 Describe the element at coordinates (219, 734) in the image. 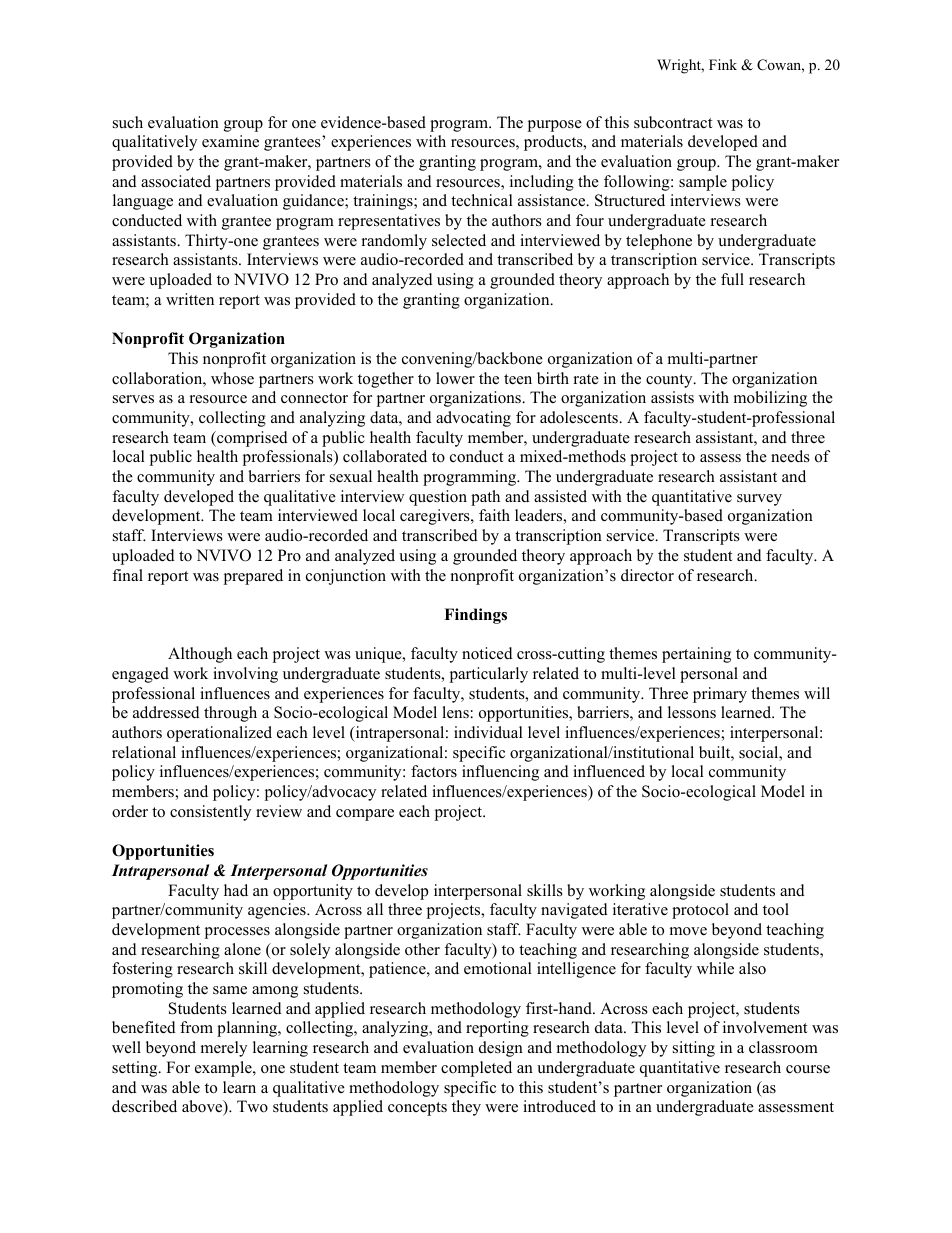

I see `operationalized` at that location.
